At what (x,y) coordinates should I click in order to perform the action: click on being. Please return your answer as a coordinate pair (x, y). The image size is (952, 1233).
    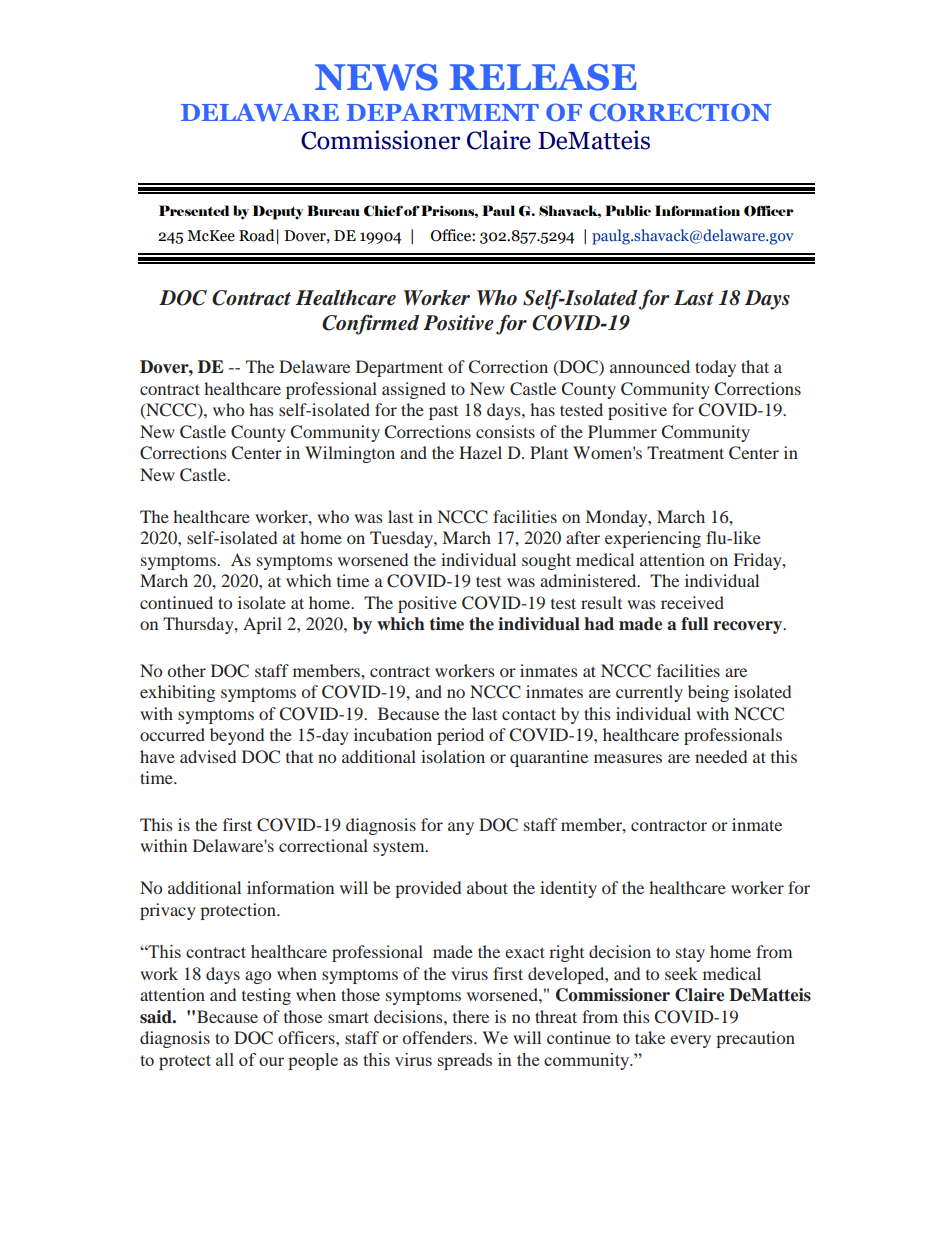
    Looking at the image, I should click on (708, 693).
